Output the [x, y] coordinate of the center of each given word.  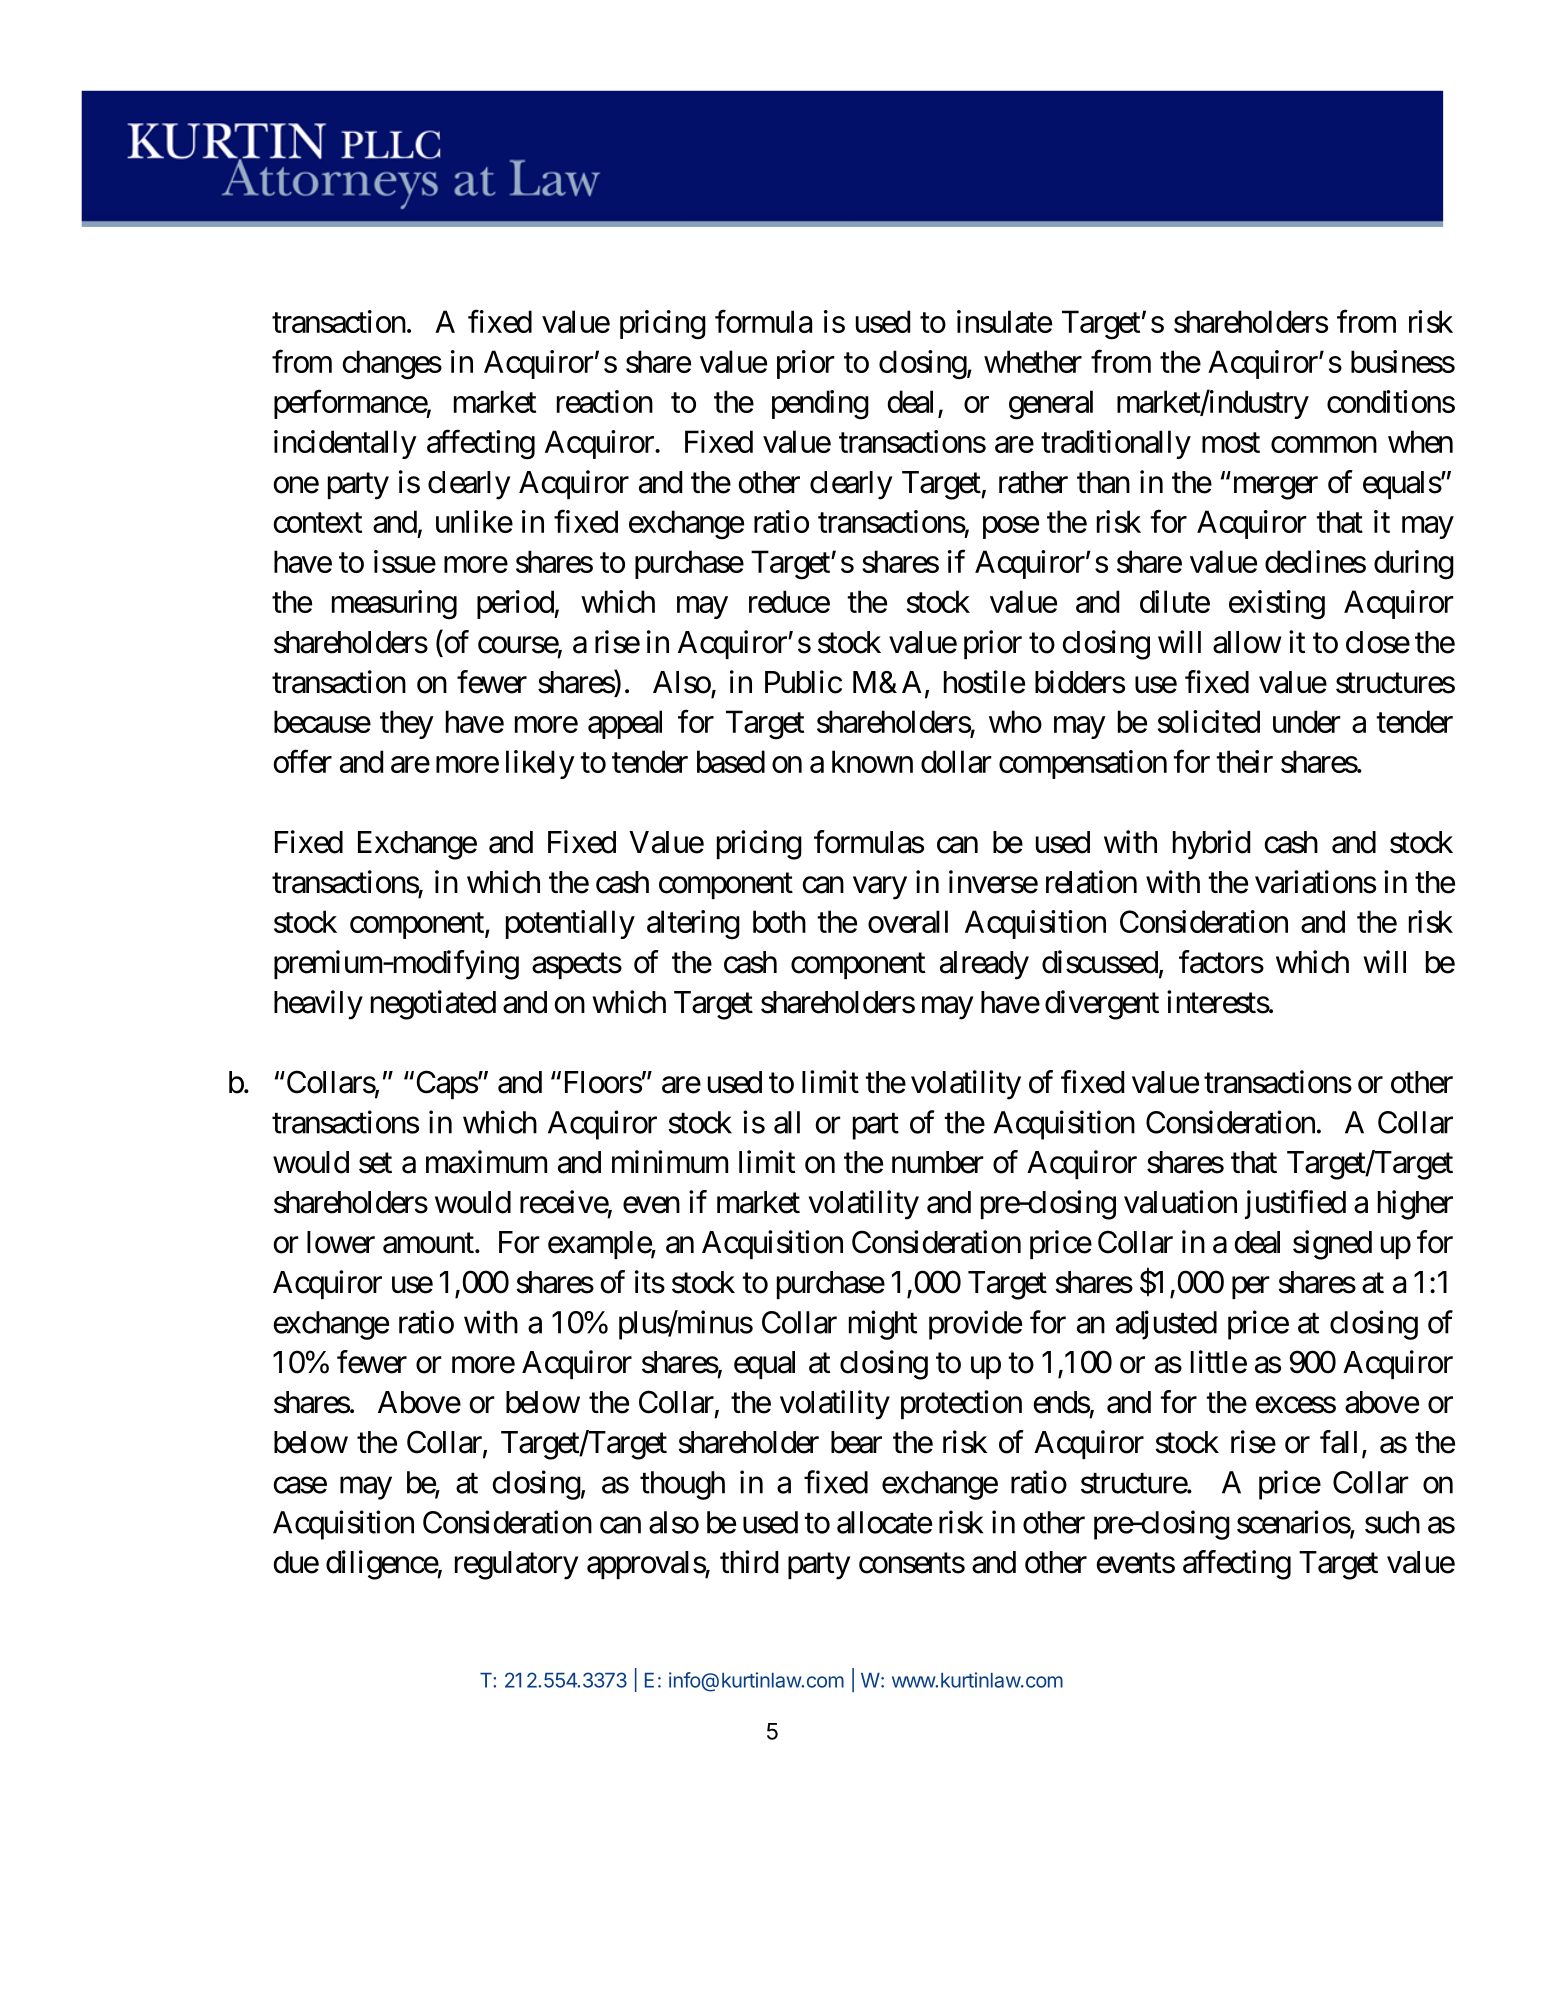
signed [1332, 1245]
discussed [1100, 962]
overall [908, 921]
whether [1033, 361]
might [883, 1325]
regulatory [516, 1565]
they [407, 724]
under [1307, 721]
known [872, 761]
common [1324, 444]
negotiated [433, 1005]
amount [428, 1243]
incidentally [345, 444]
